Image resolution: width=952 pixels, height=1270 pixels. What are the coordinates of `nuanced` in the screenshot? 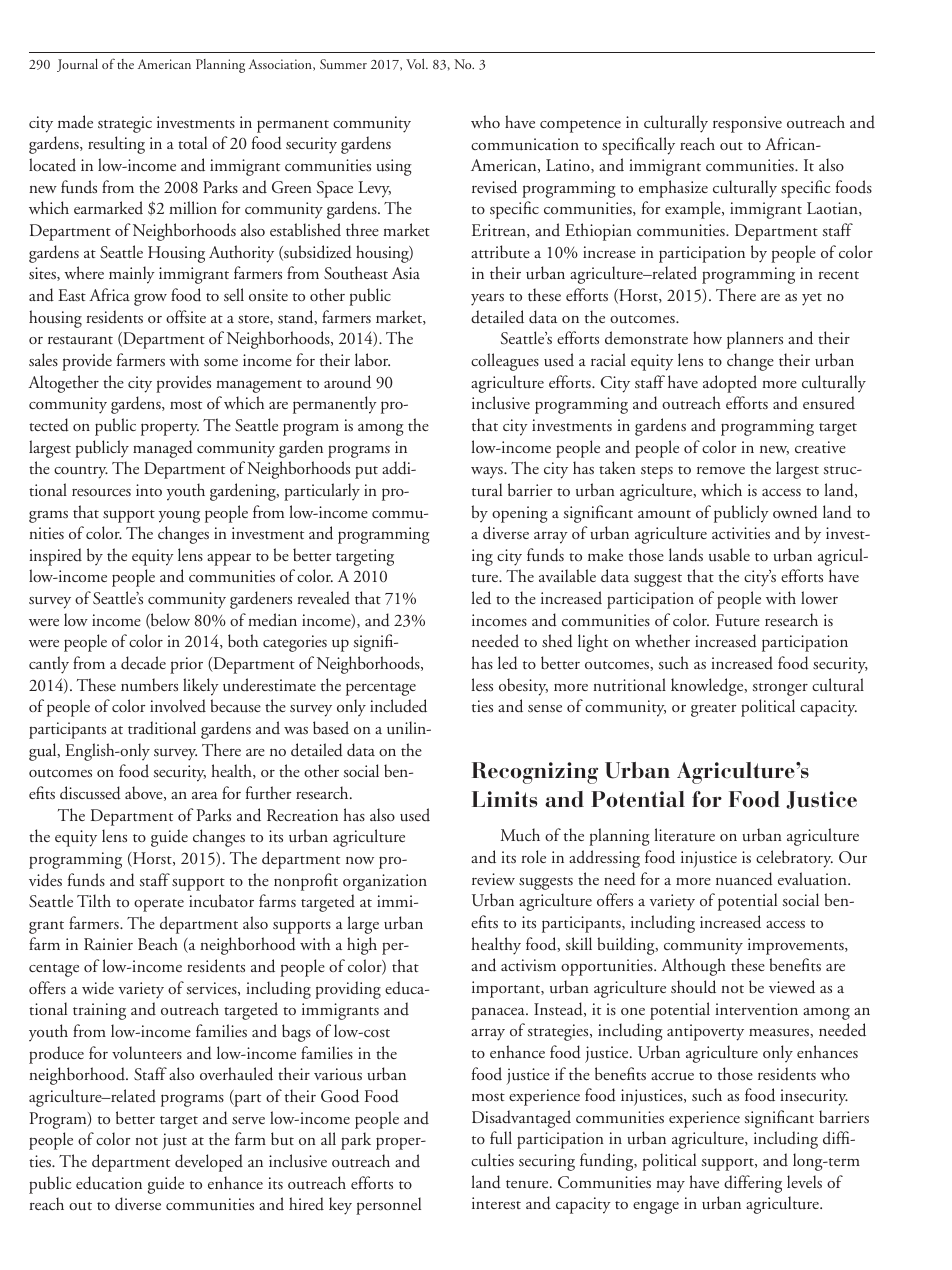 It's located at (744, 879).
